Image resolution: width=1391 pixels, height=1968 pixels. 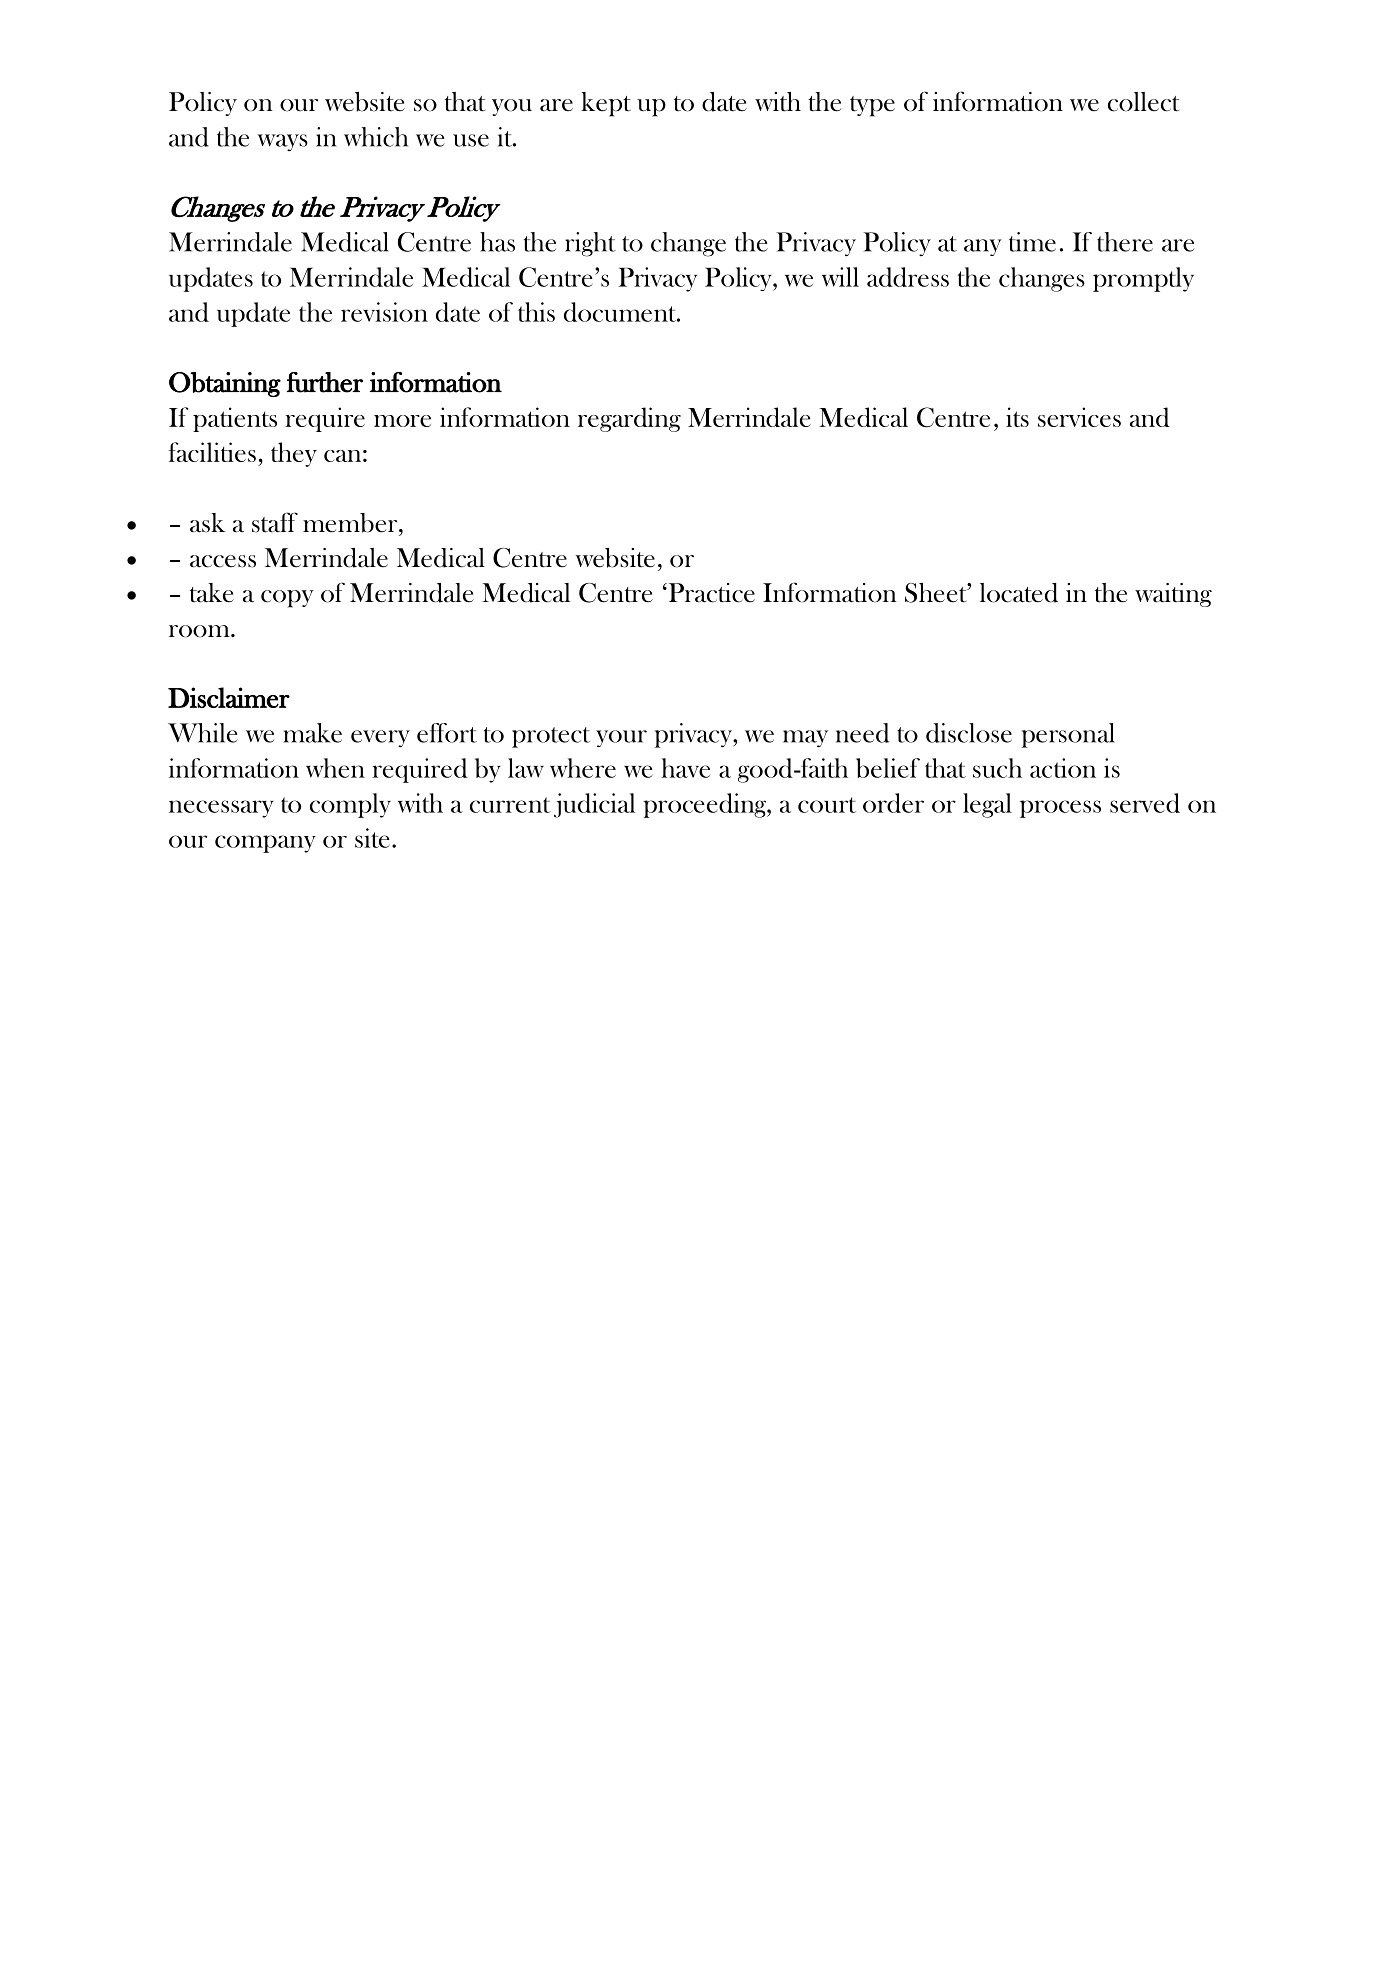 What do you see at coordinates (1019, 593) in the page?
I see `located` at bounding box center [1019, 593].
